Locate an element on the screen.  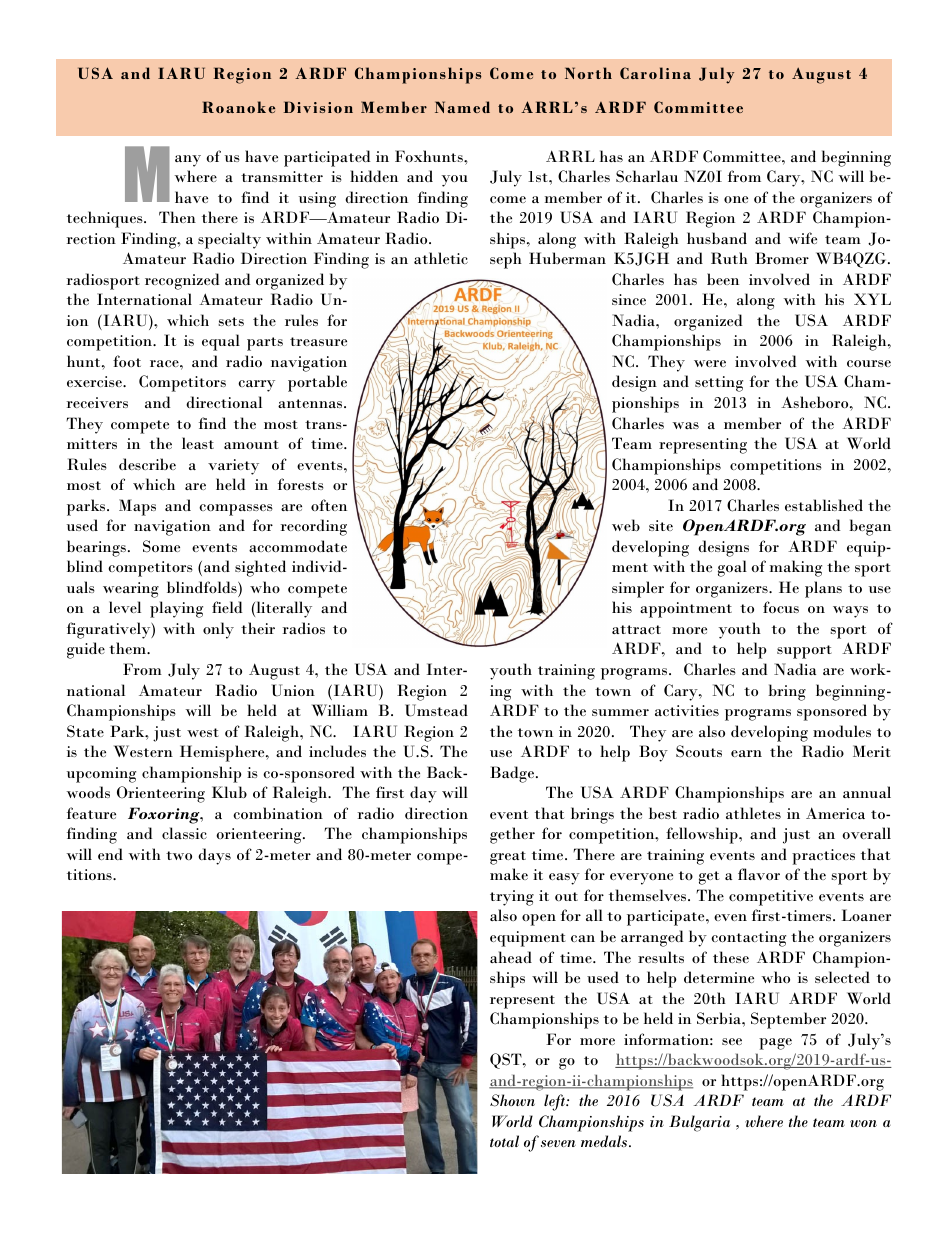
Bulgaria is located at coordinates (699, 1123).
